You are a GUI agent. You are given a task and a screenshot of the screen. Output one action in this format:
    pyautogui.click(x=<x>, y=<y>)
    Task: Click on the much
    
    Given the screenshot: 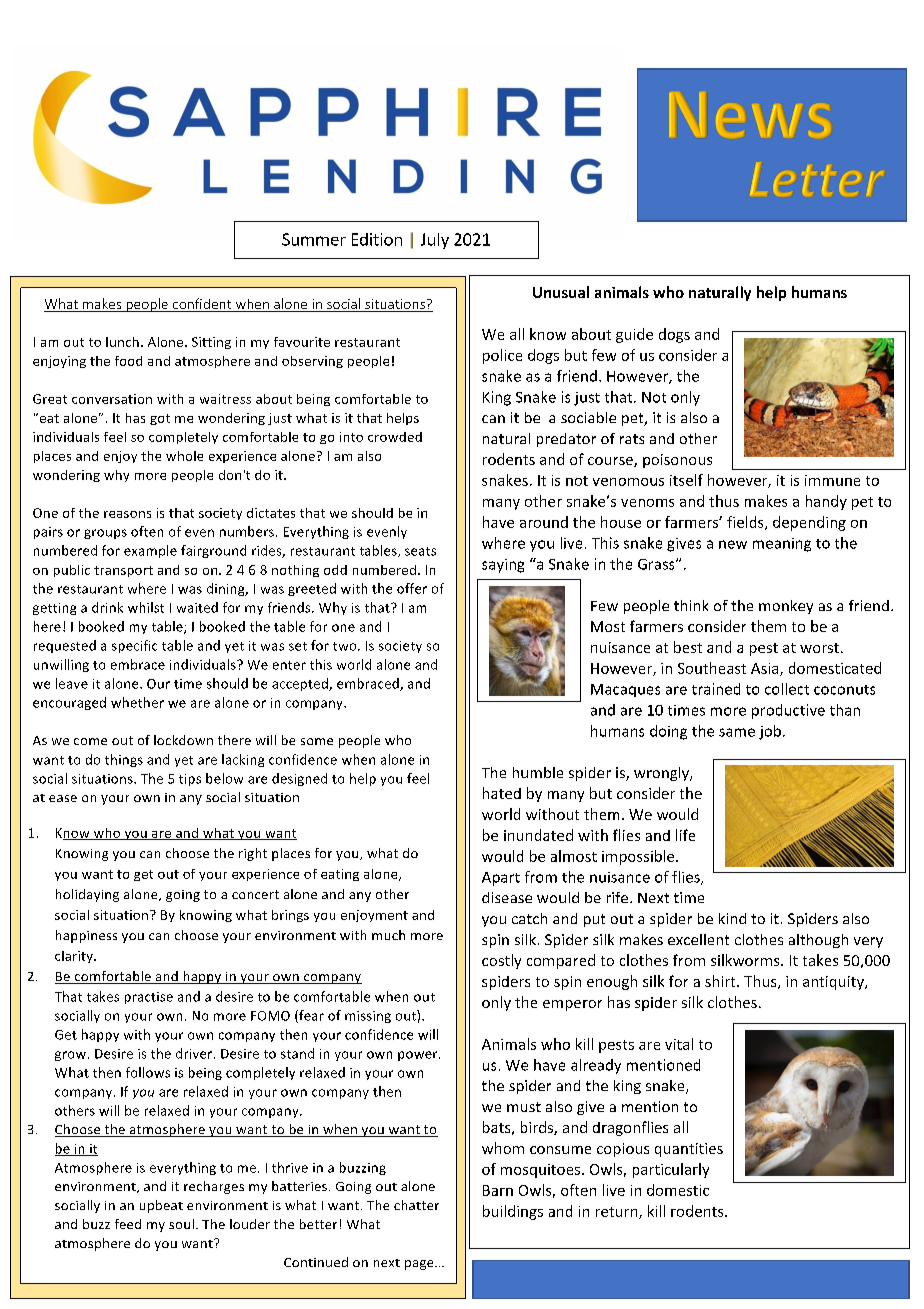 What is the action you would take?
    pyautogui.click(x=388, y=935)
